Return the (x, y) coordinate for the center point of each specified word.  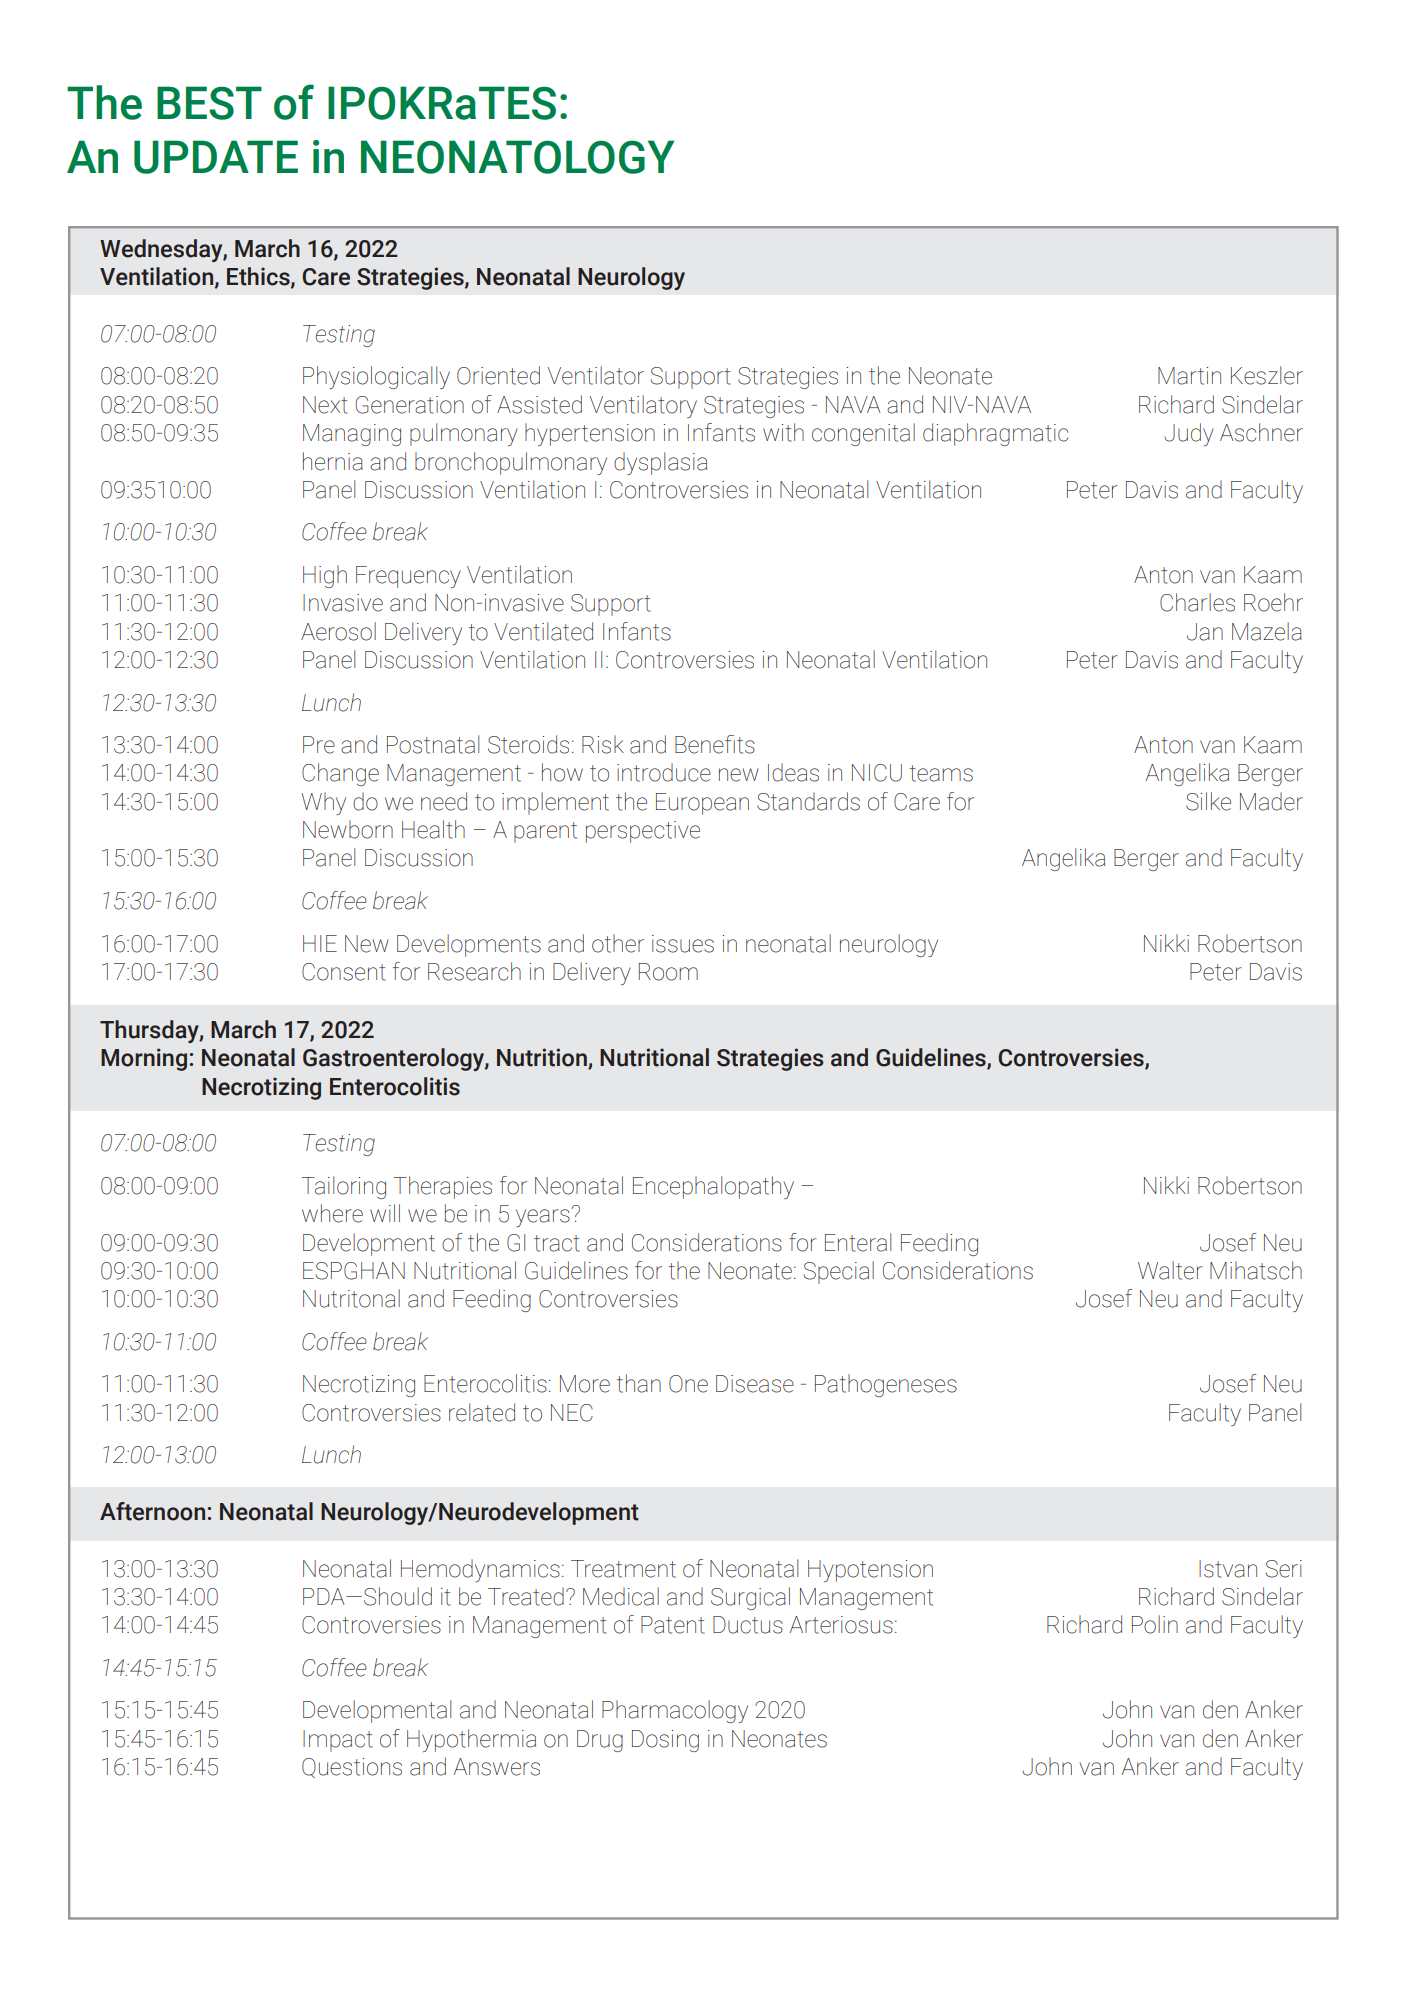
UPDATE (216, 157)
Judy (1189, 434)
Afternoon (152, 1511)
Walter (1170, 1270)
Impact (337, 1741)
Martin (1189, 376)
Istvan (1228, 1569)
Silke (1208, 801)
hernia (333, 461)
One (688, 1384)
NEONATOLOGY (517, 157)
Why (323, 803)
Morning (144, 1059)
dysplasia (660, 463)
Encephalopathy (713, 1187)
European (702, 804)
